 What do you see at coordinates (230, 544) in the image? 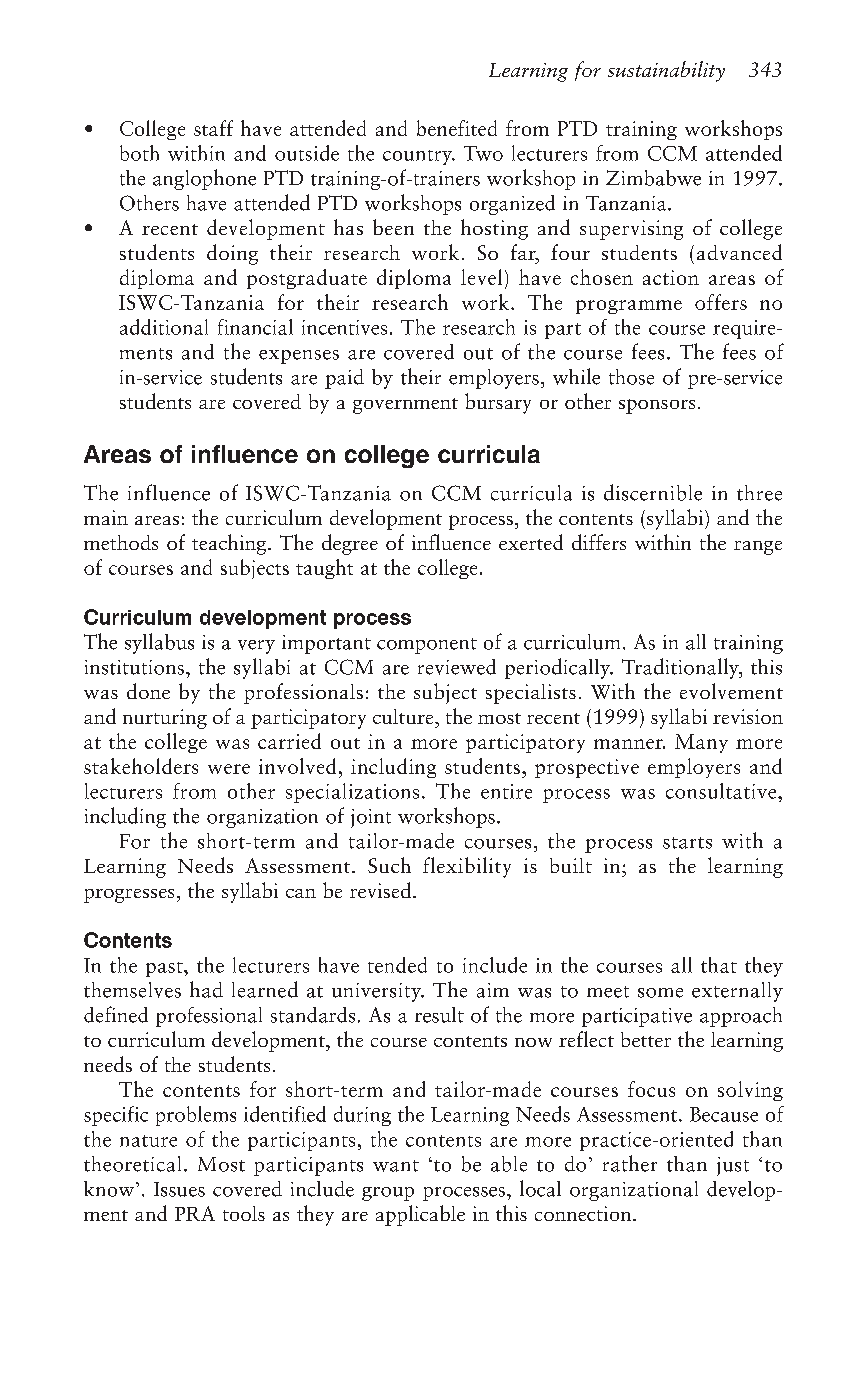
I see `teaching` at bounding box center [230, 544].
